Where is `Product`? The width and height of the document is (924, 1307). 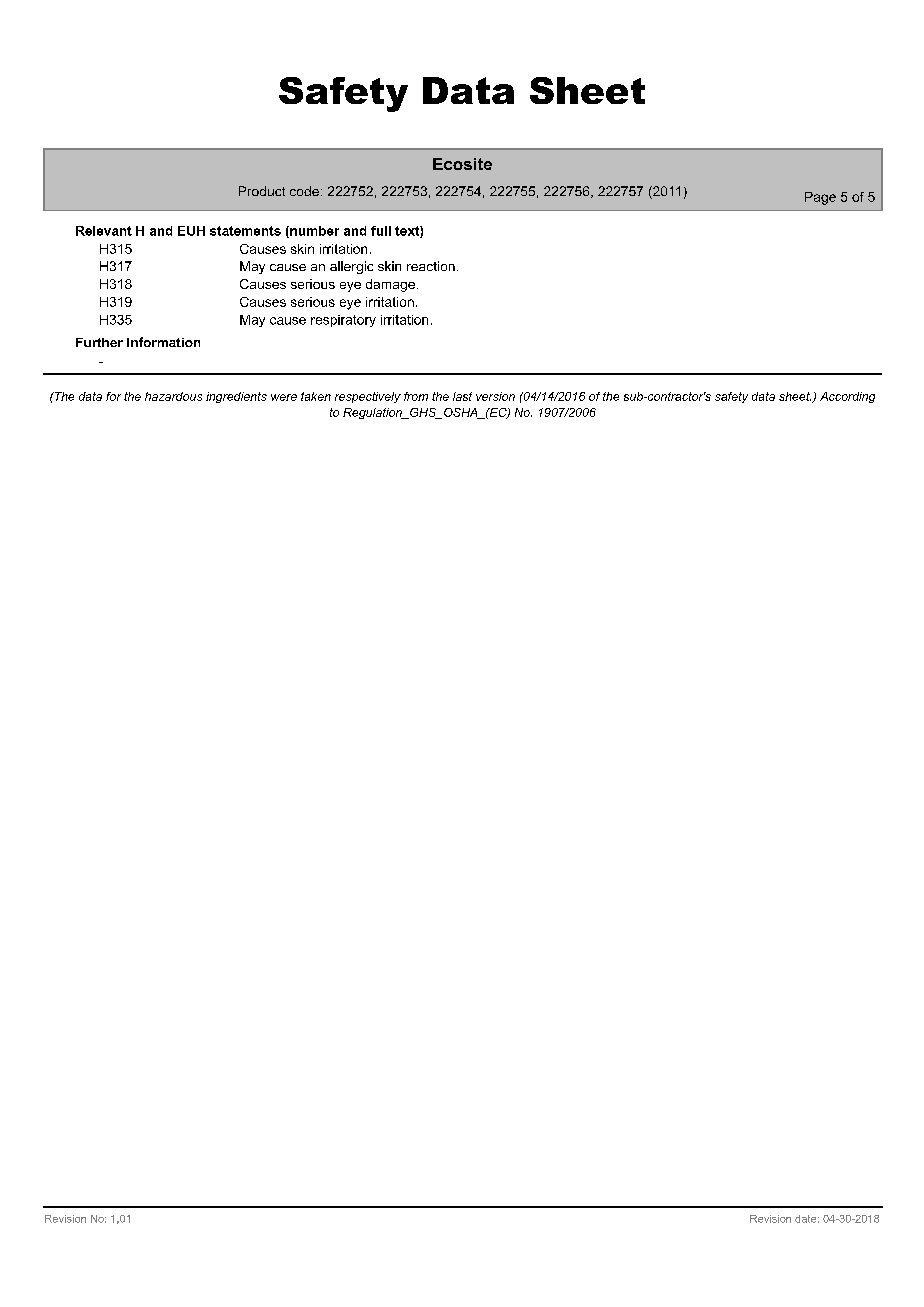
Product is located at coordinates (262, 191).
